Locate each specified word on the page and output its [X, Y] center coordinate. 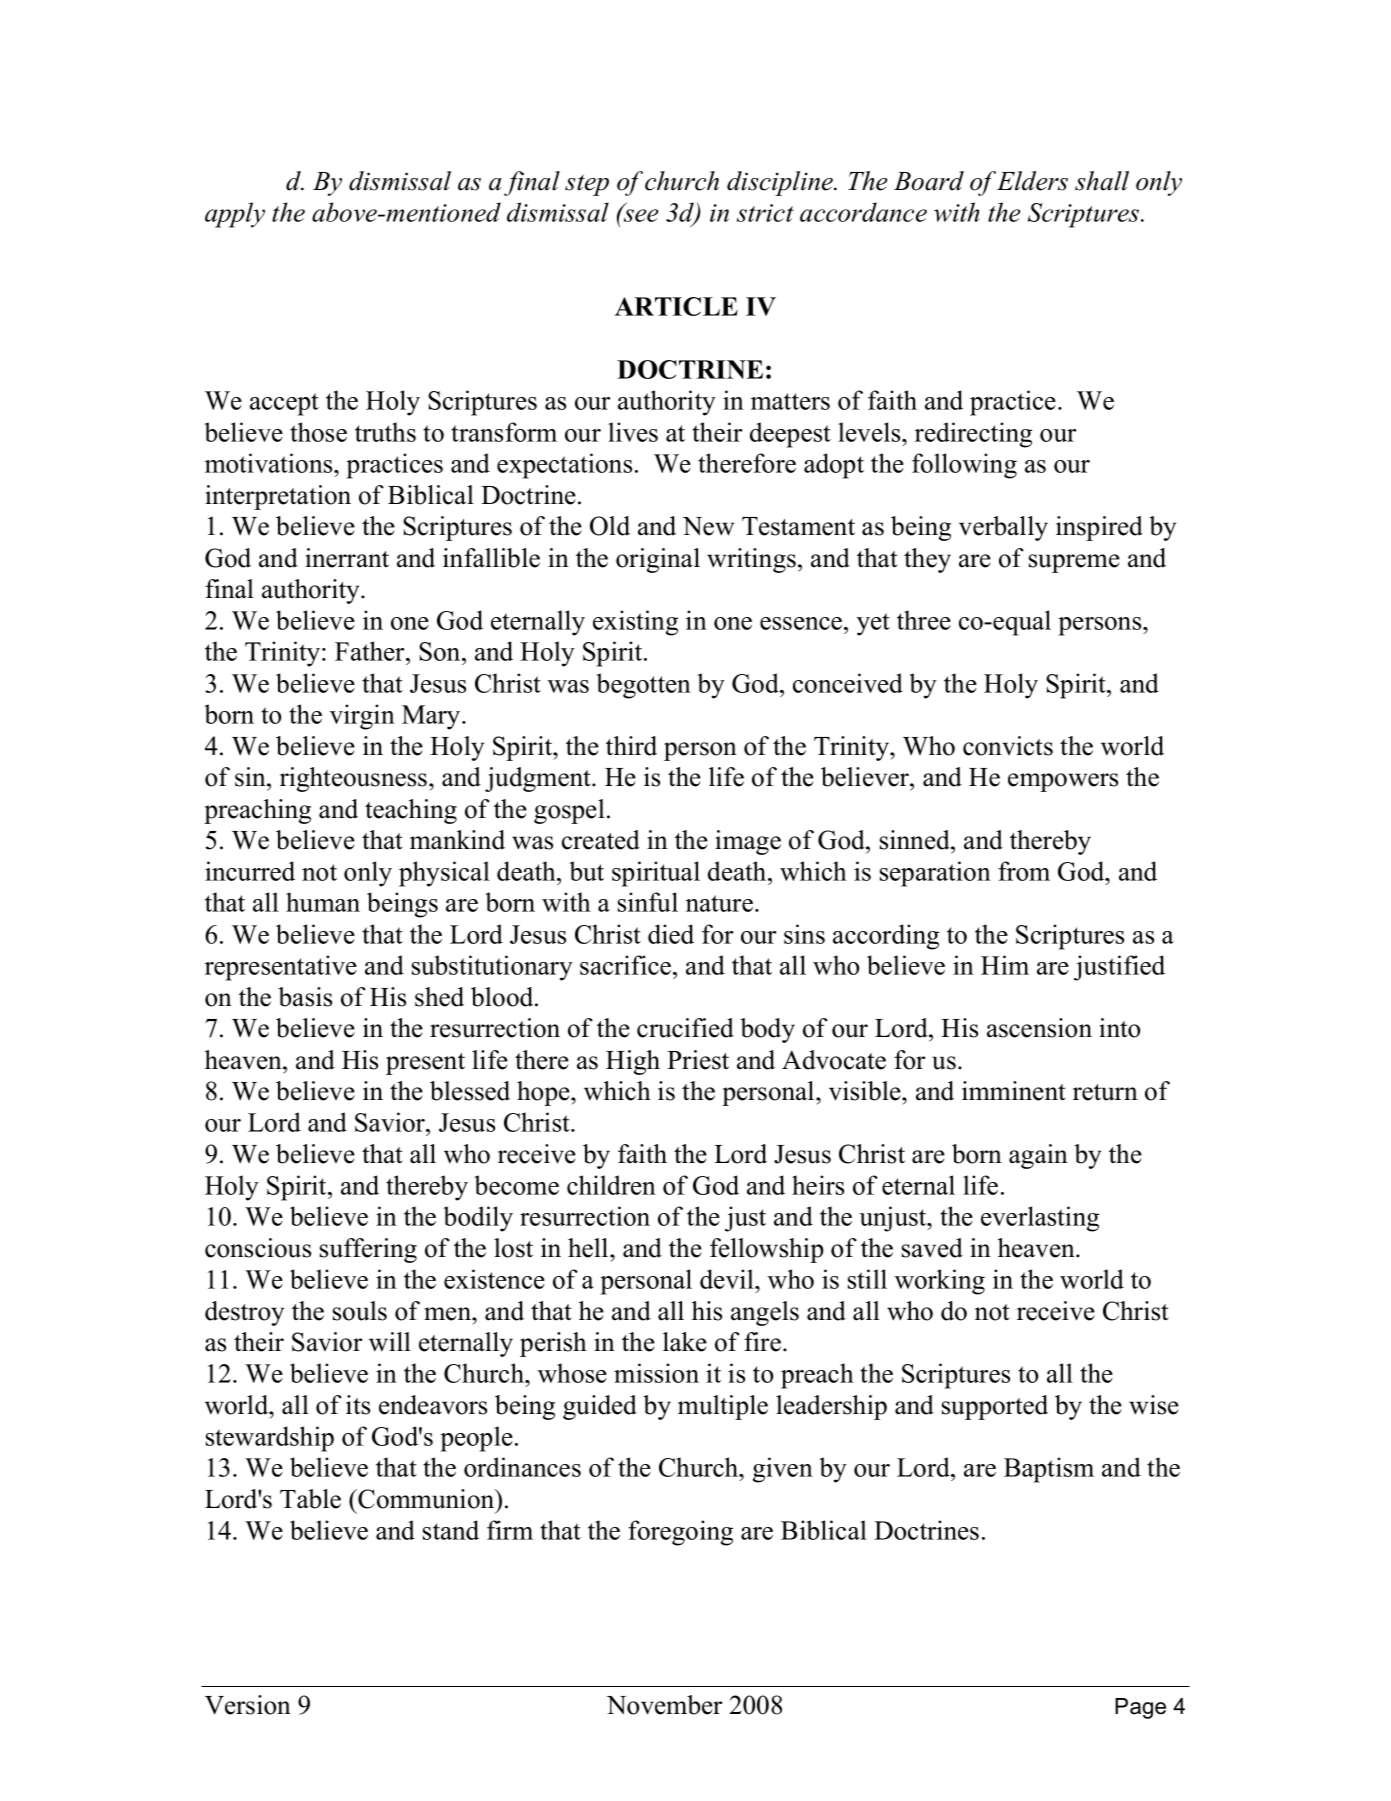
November [664, 1705]
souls [360, 1311]
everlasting [1040, 1219]
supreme [1074, 563]
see [640, 214]
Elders [1032, 181]
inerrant [347, 558]
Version [248, 1705]
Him [1005, 965]
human [323, 902]
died [671, 934]
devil [728, 1279]
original [658, 560]
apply [235, 215]
